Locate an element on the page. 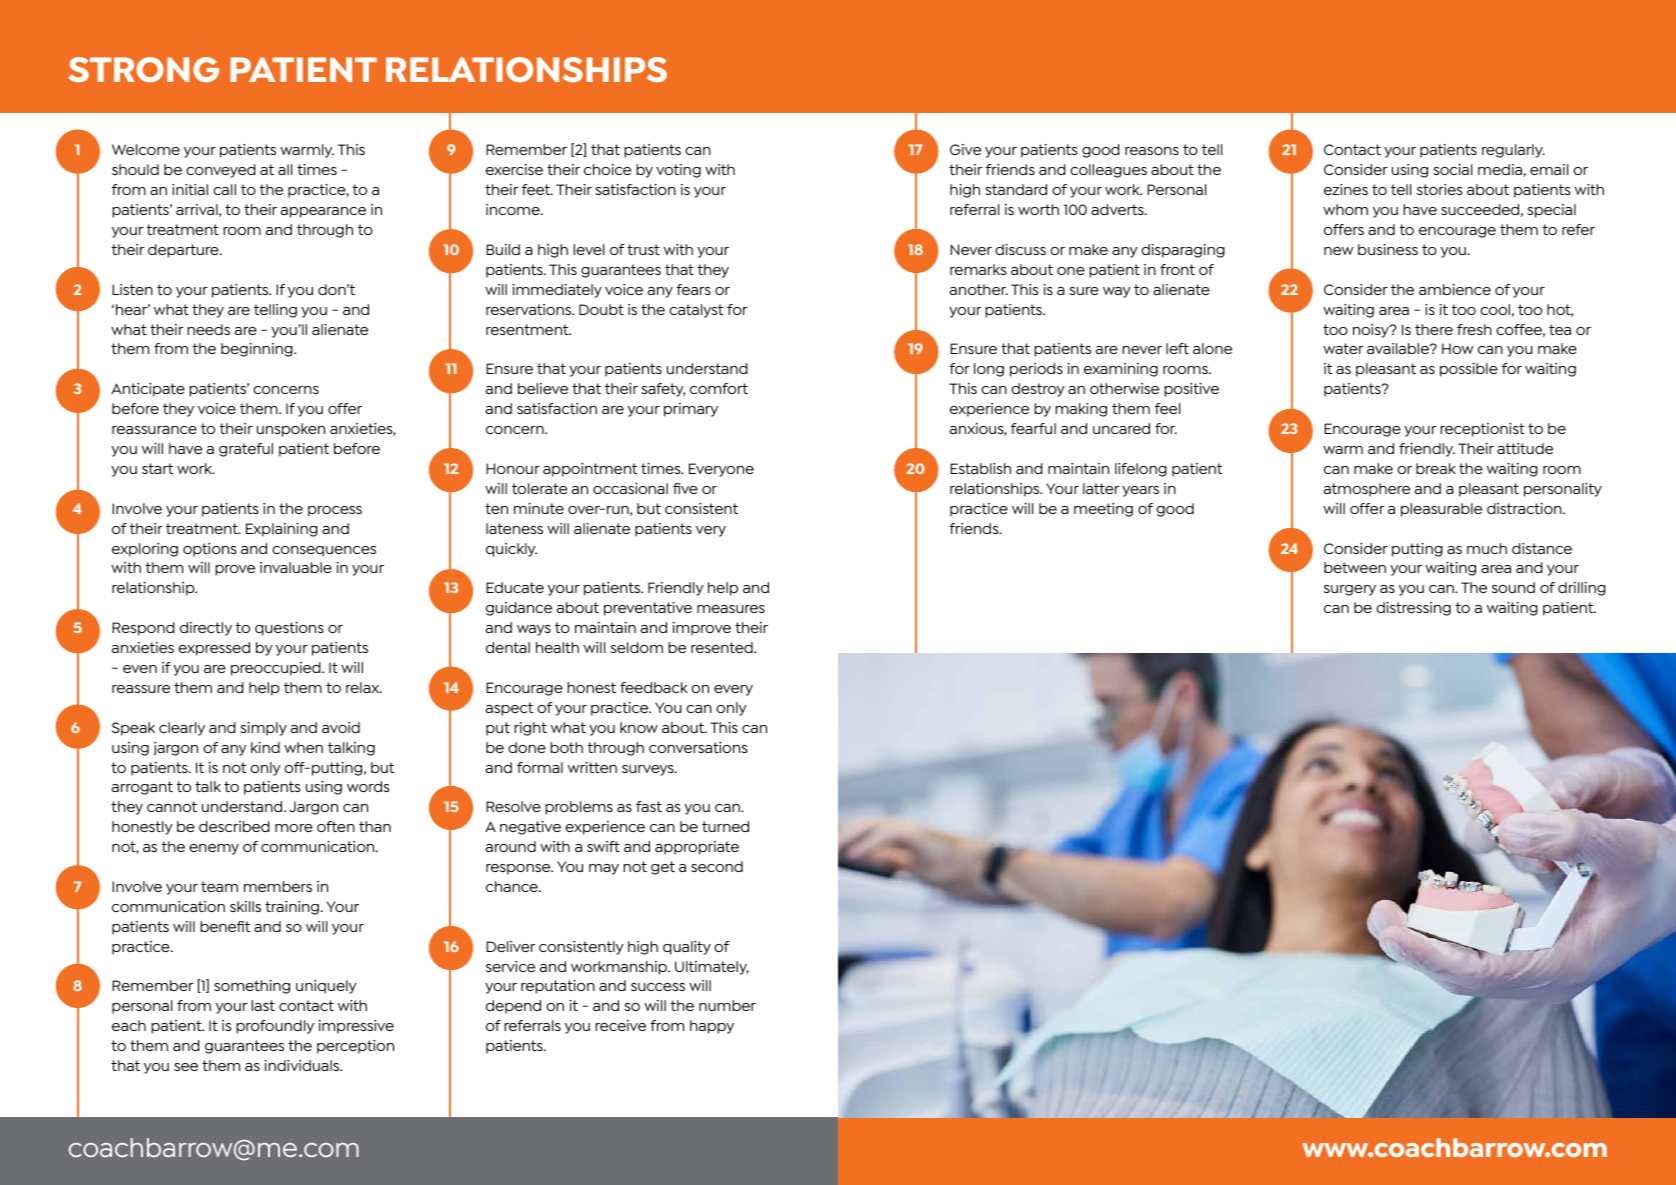 The image size is (1676, 1185). profoundly is located at coordinates (275, 1027).
